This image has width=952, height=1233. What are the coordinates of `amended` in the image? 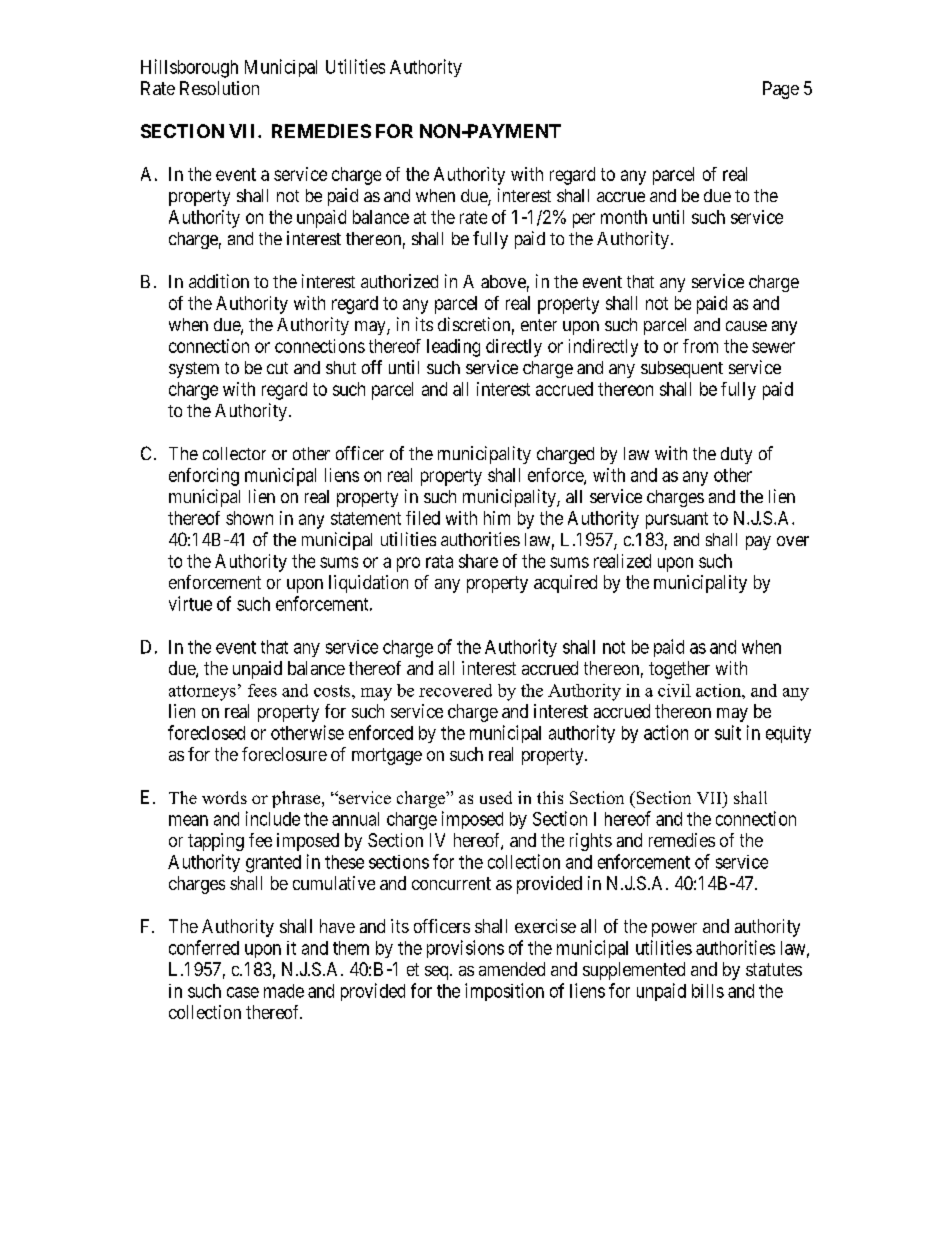 It's located at (512, 969).
